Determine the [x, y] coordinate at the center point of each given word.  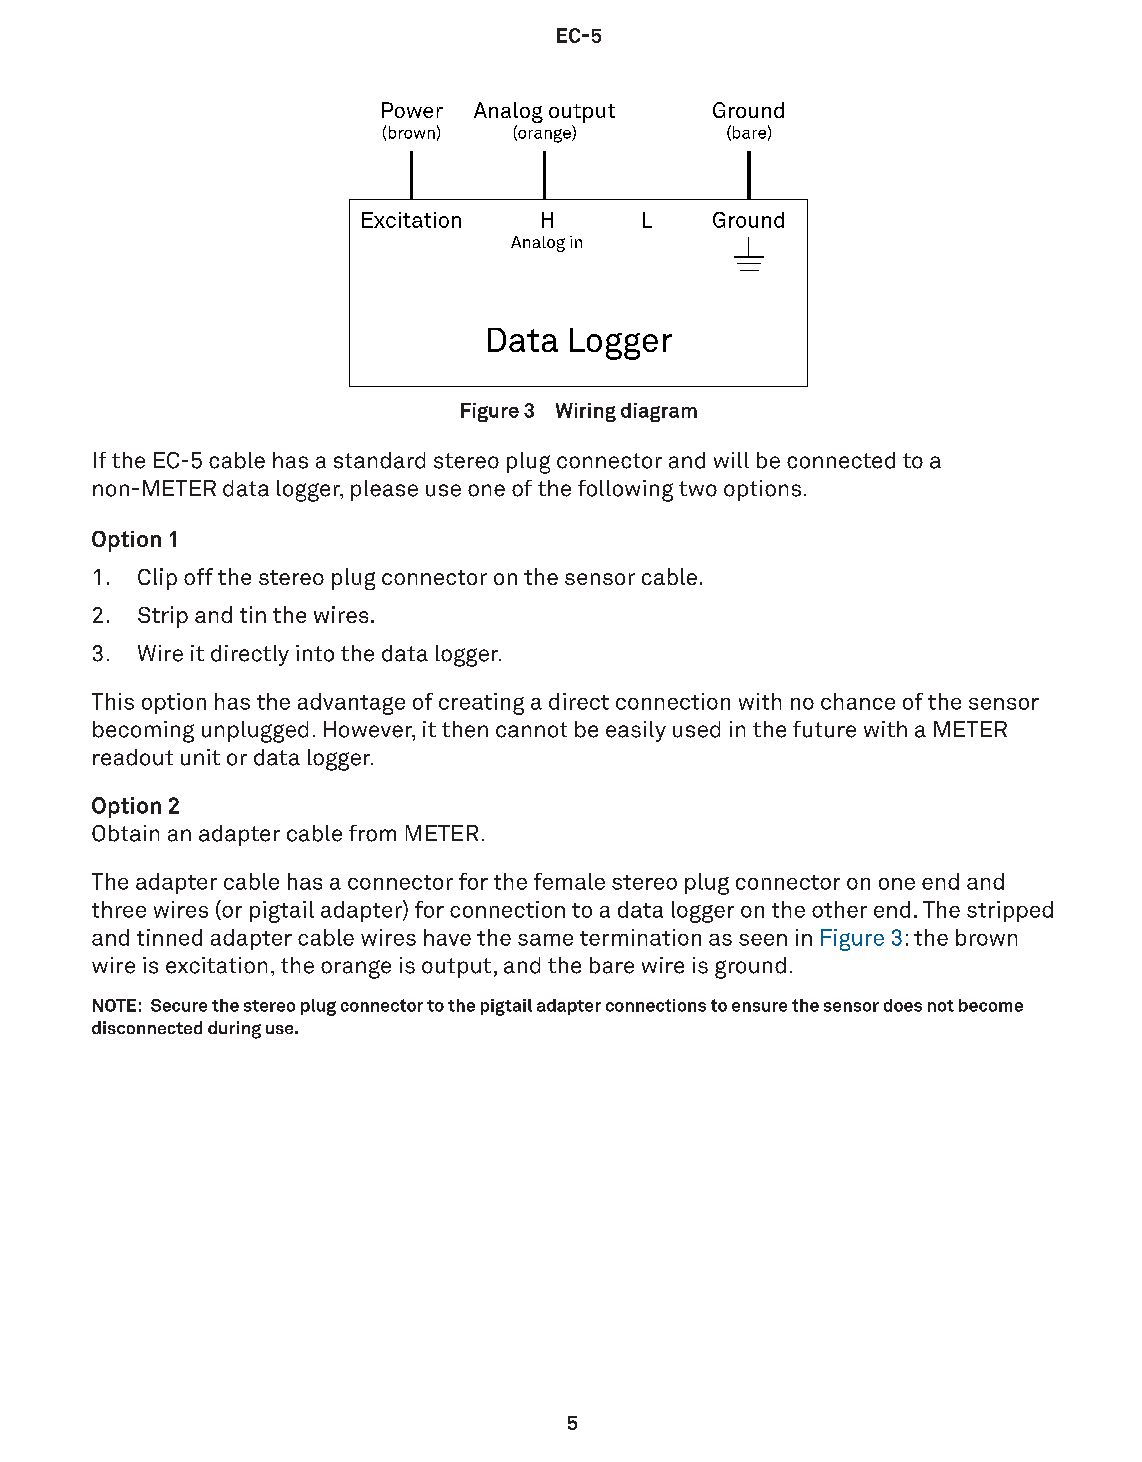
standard [379, 460]
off [198, 576]
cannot [531, 730]
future [824, 729]
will [731, 460]
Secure [179, 1005]
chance [858, 701]
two [698, 489]
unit [200, 757]
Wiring [586, 412]
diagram [659, 412]
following [625, 491]
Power [412, 110]
